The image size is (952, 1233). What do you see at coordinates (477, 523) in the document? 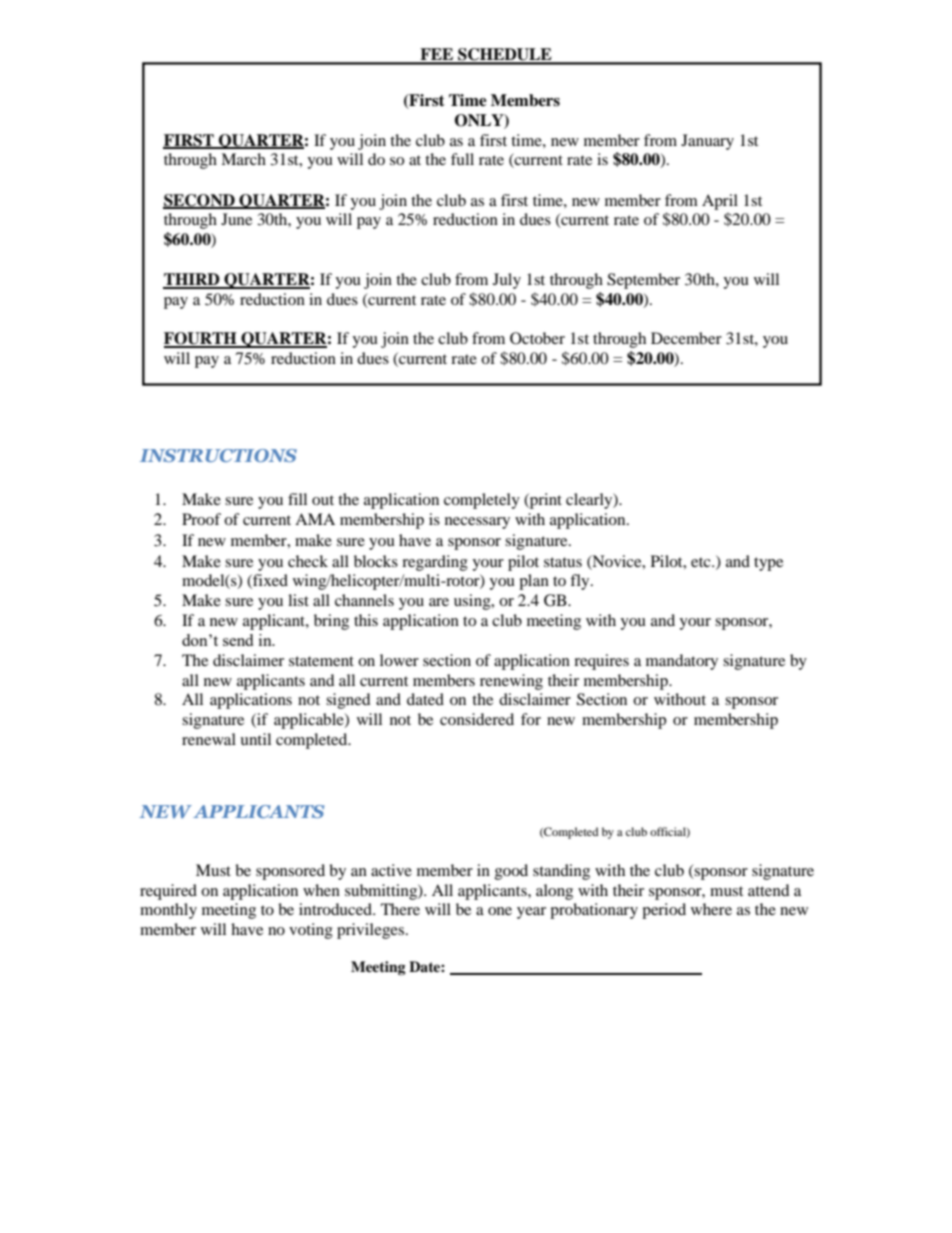
I see `necessary` at bounding box center [477, 523].
